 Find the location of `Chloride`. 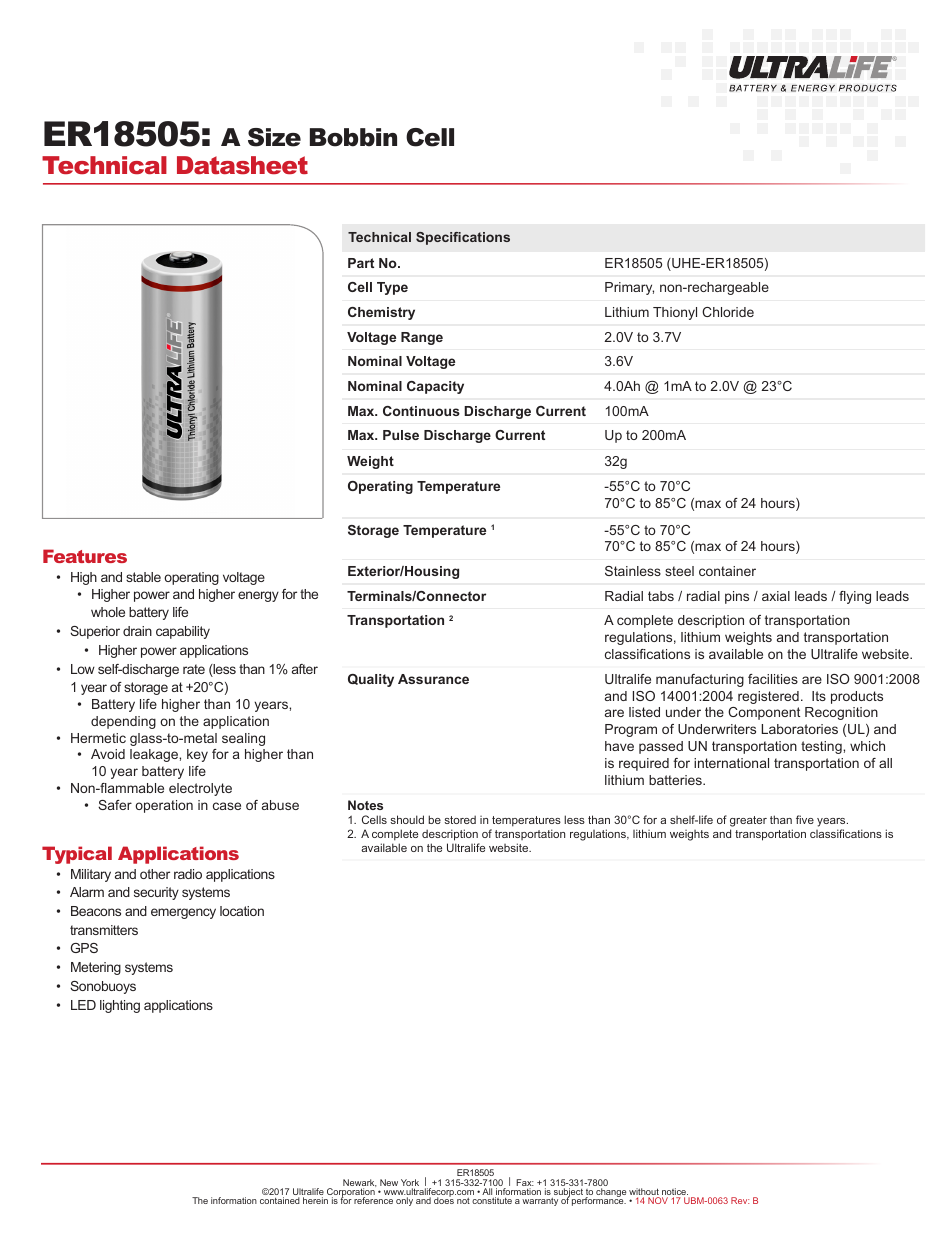

Chloride is located at coordinates (728, 312).
